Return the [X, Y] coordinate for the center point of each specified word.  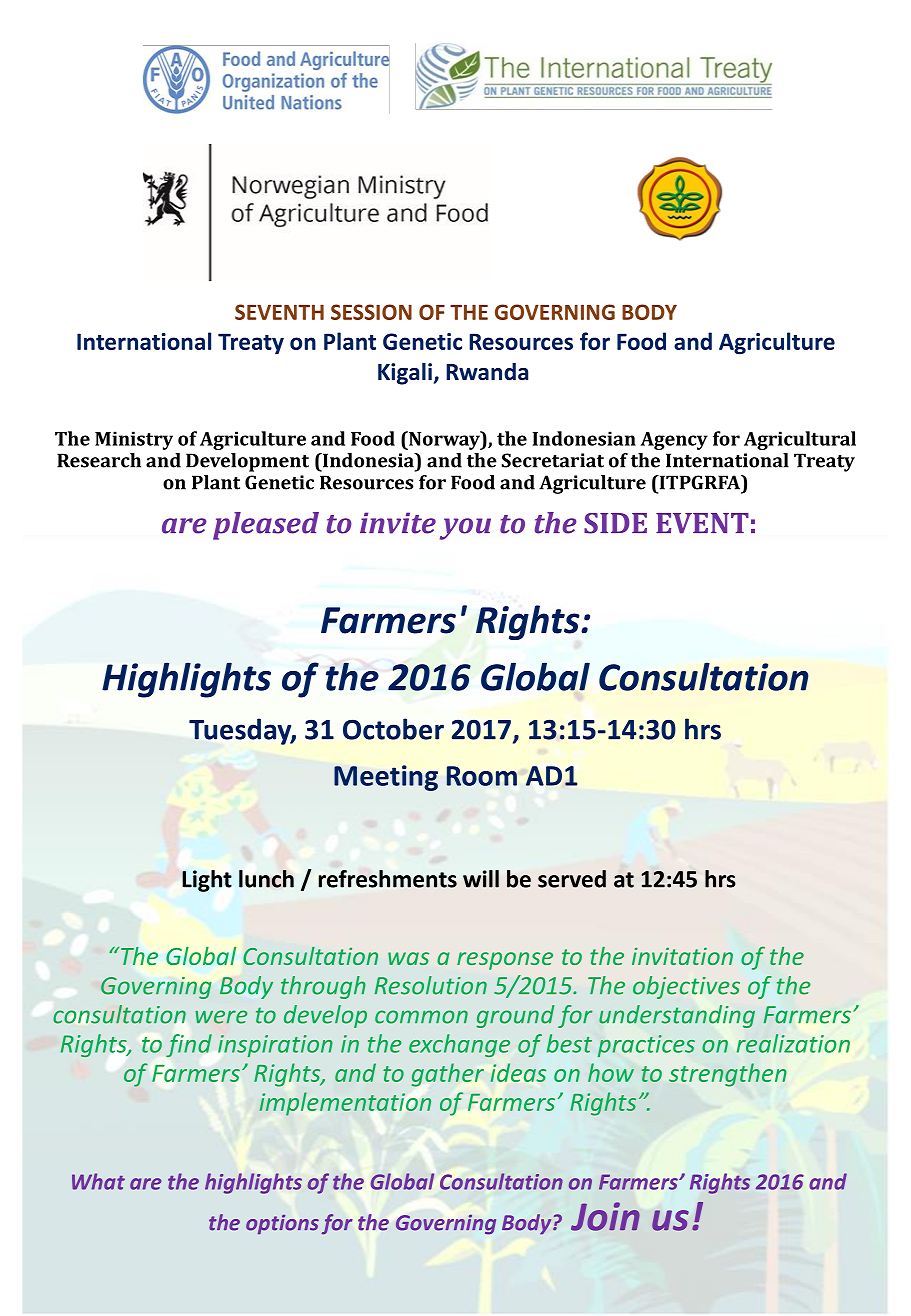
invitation [682, 956]
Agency [674, 441]
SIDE [615, 523]
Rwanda [487, 372]
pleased [266, 526]
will [481, 879]
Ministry [134, 440]
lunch [266, 879]
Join [605, 1216]
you [465, 529]
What [98, 1181]
